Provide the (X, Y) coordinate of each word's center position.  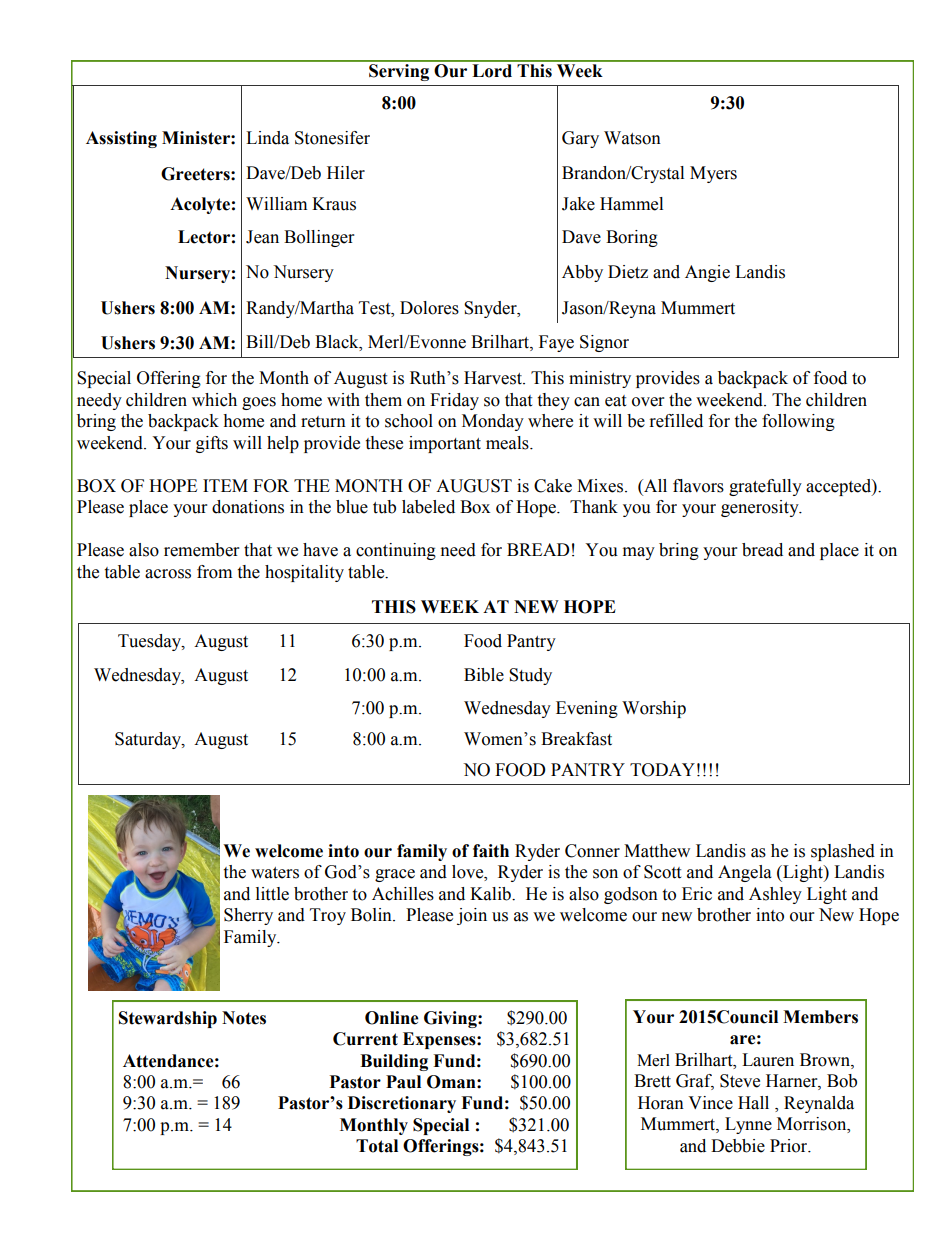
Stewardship (168, 1019)
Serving (399, 71)
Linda (267, 138)
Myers (713, 174)
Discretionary (402, 1104)
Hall (753, 1103)
